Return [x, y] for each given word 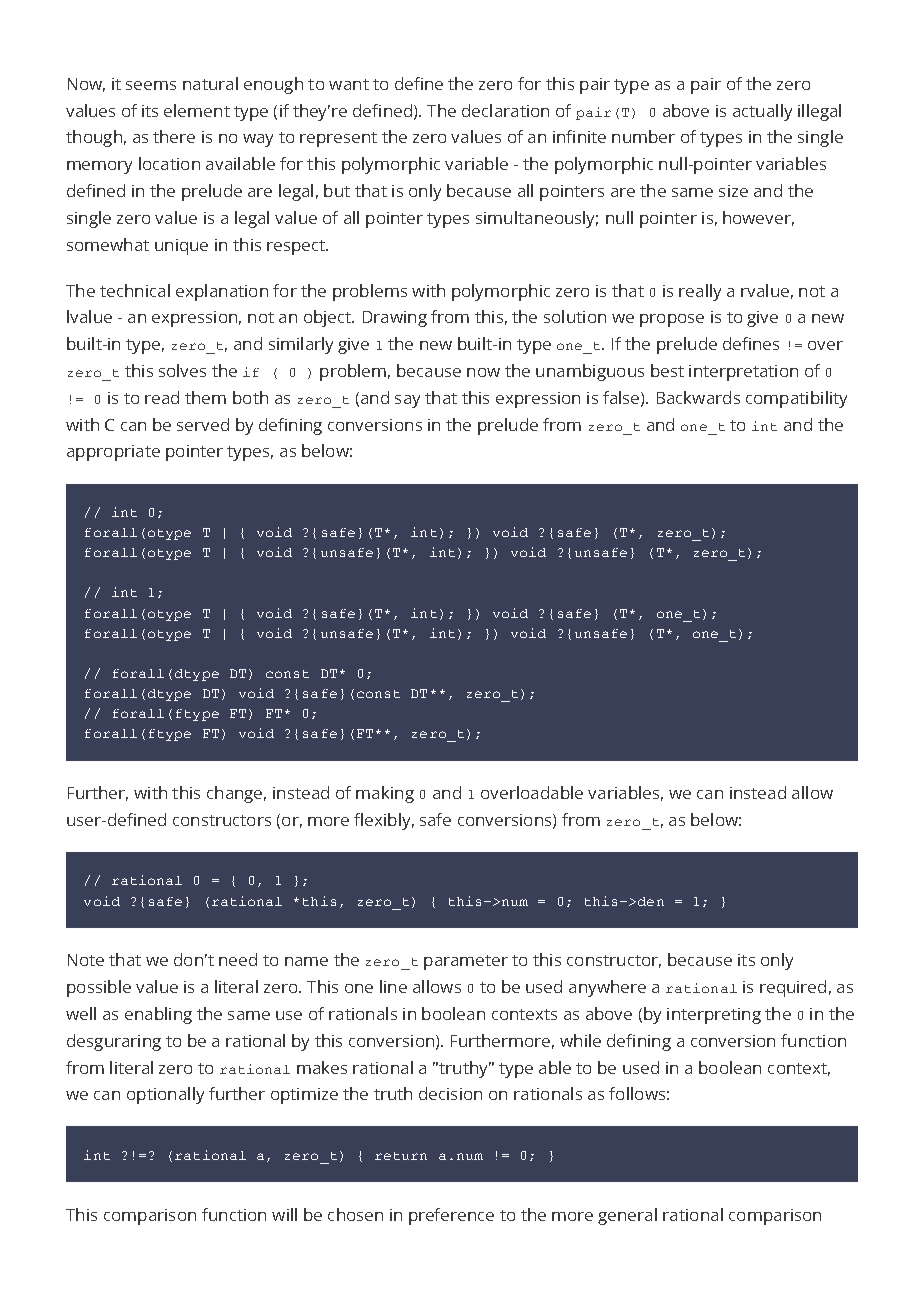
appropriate [113, 453]
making [385, 794]
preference [451, 1216]
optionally [165, 1095]
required [793, 988]
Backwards [698, 397]
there [174, 136]
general [627, 1216]
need [238, 959]
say [407, 401]
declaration [505, 110]
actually [762, 112]
